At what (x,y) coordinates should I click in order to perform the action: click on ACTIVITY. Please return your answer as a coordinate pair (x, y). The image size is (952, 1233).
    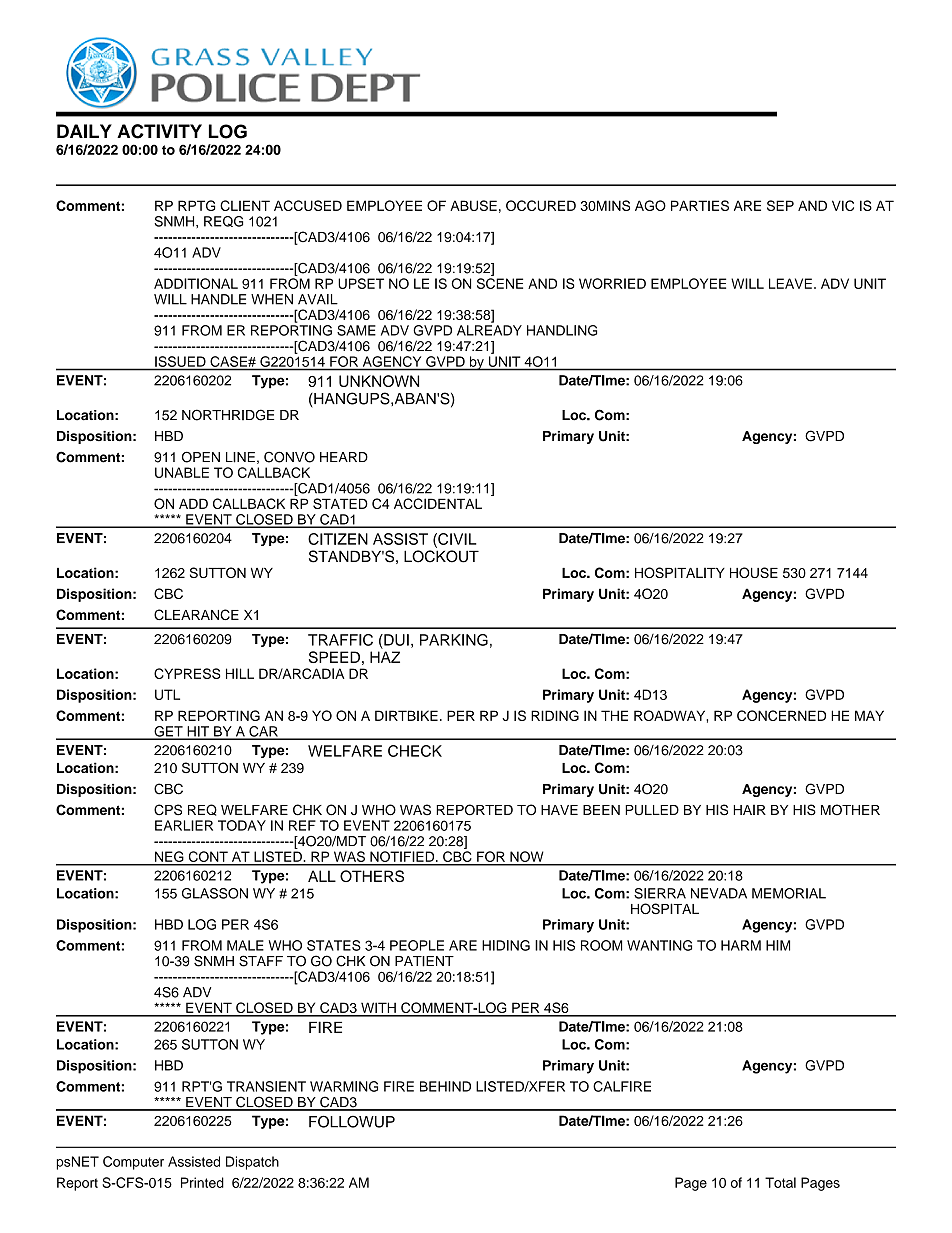
    Looking at the image, I should click on (159, 131).
